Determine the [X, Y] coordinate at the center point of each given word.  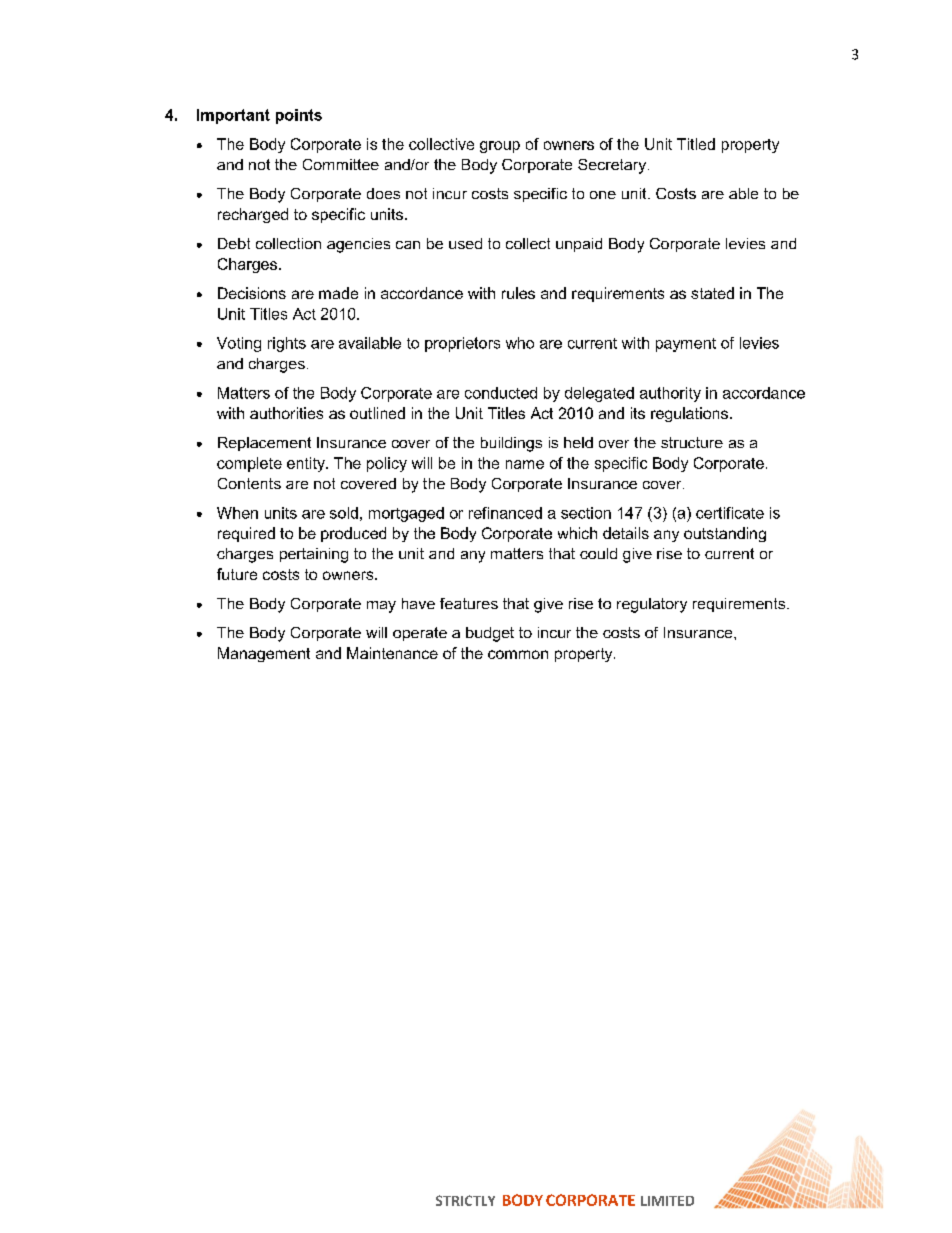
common [518, 654]
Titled [696, 144]
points [299, 116]
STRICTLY [465, 1200]
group [500, 147]
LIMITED [667, 1201]
